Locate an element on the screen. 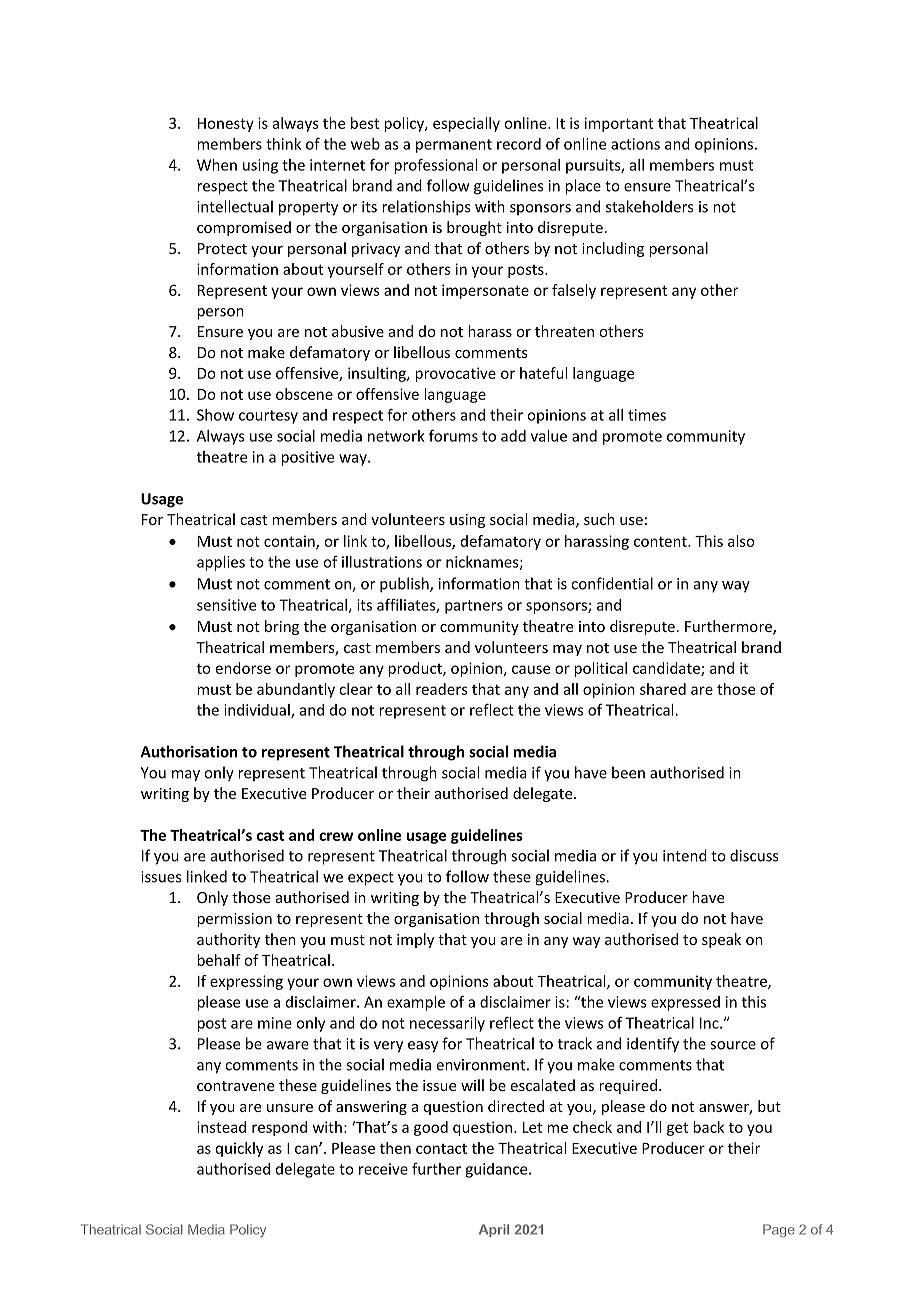 This screenshot has height=1308, width=924. expect is located at coordinates (371, 879).
